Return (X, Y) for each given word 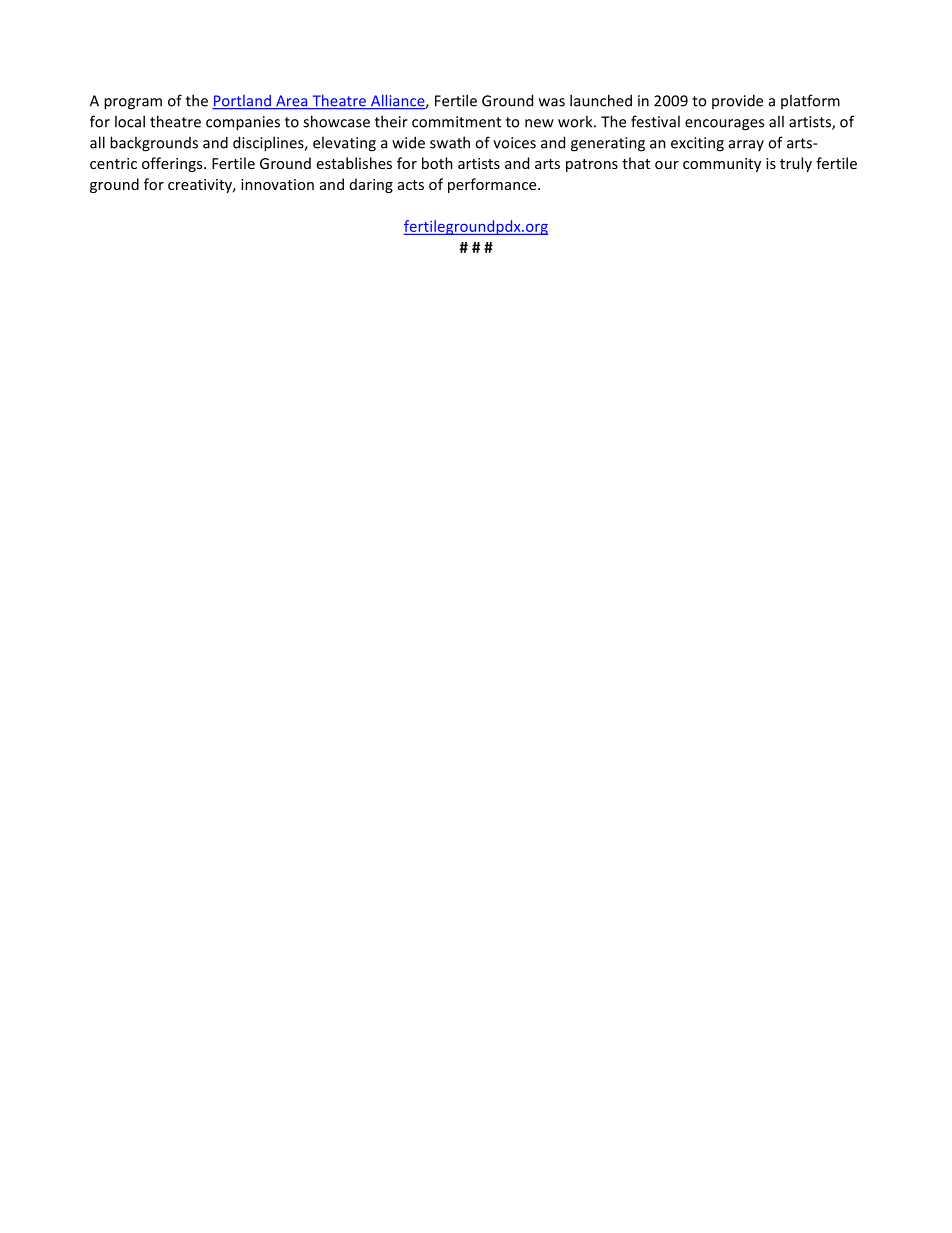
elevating (344, 144)
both (437, 163)
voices (514, 143)
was (552, 102)
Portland (242, 102)
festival (655, 121)
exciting (697, 144)
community (722, 165)
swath (450, 142)
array (746, 145)
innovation (277, 184)
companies (243, 123)
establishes (354, 163)
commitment (456, 122)
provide (737, 101)
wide (408, 142)
